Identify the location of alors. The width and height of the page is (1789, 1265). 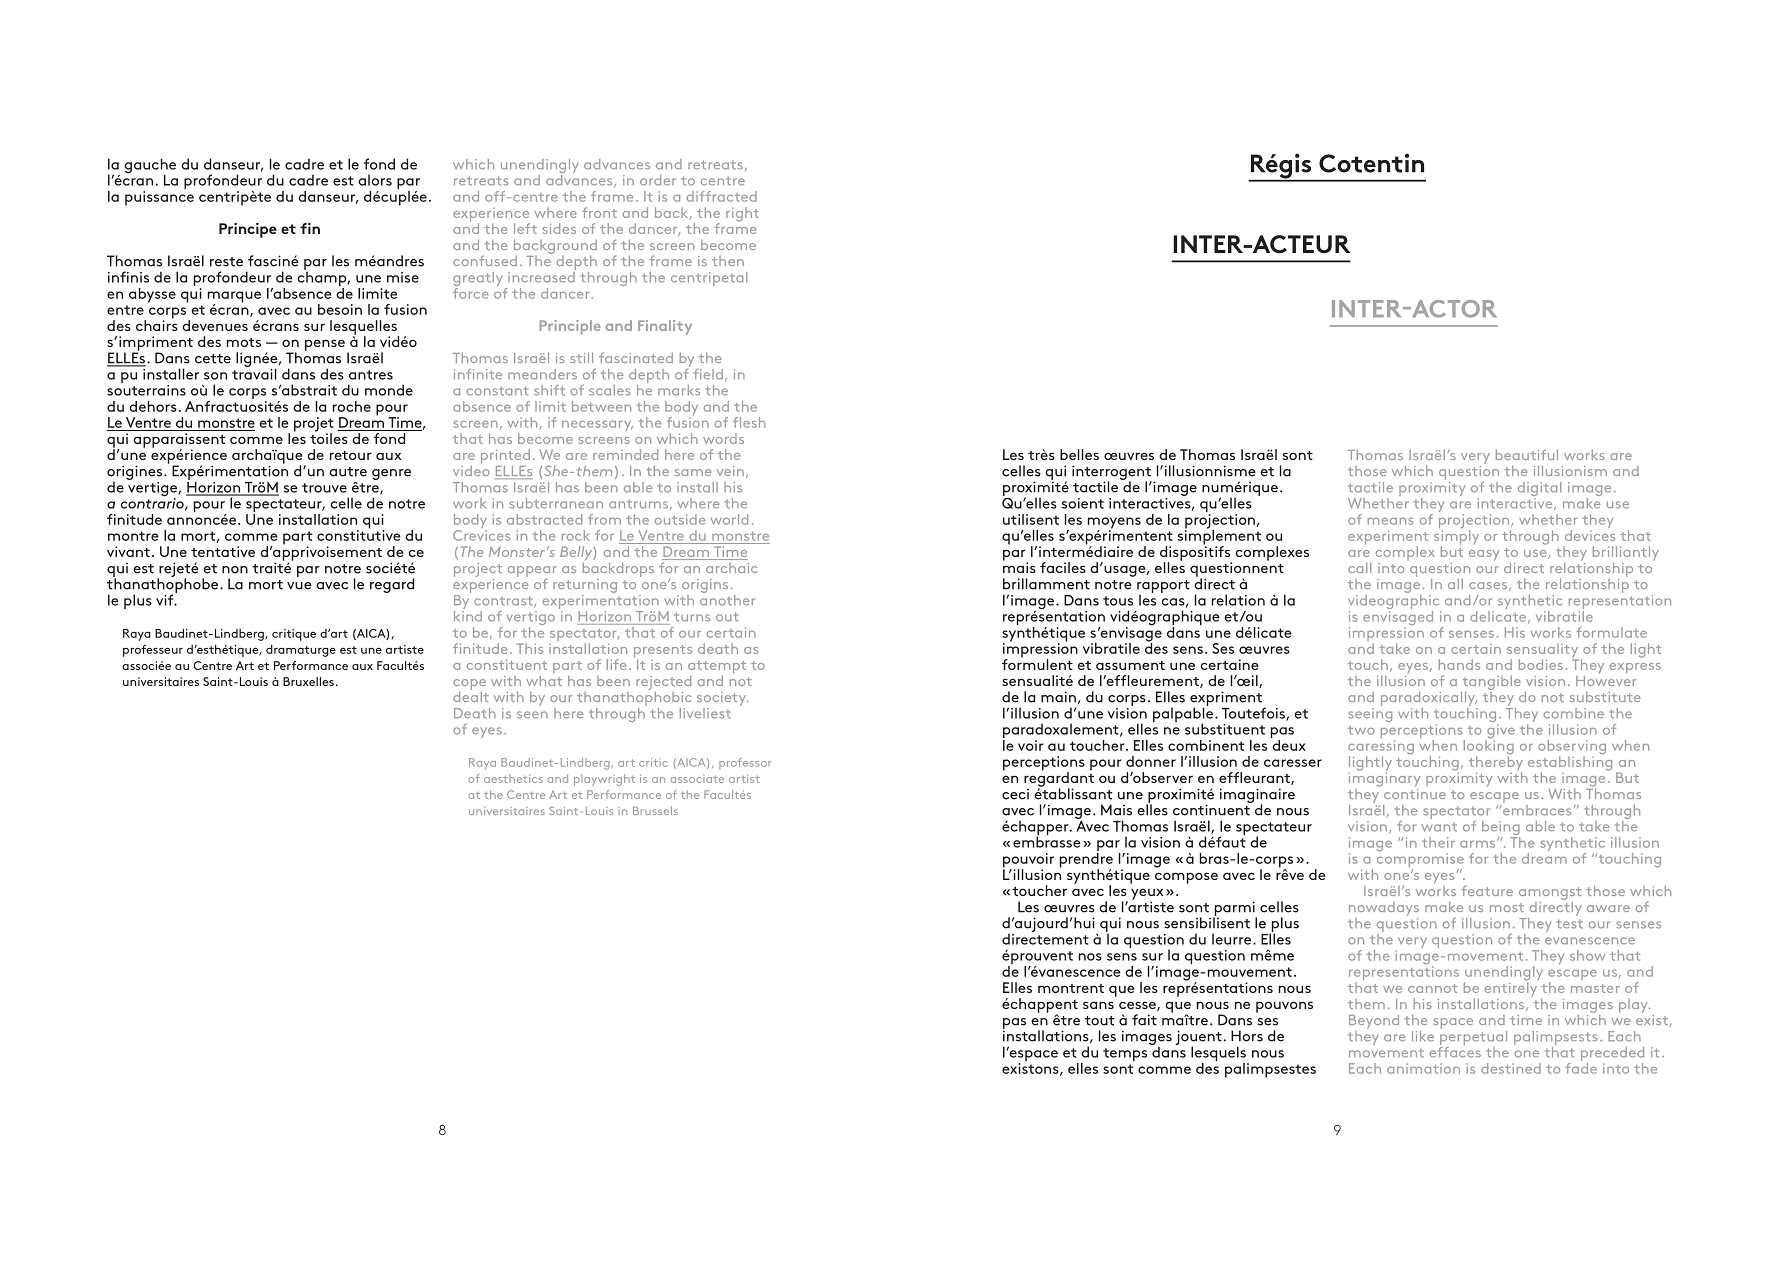
(375, 180).
